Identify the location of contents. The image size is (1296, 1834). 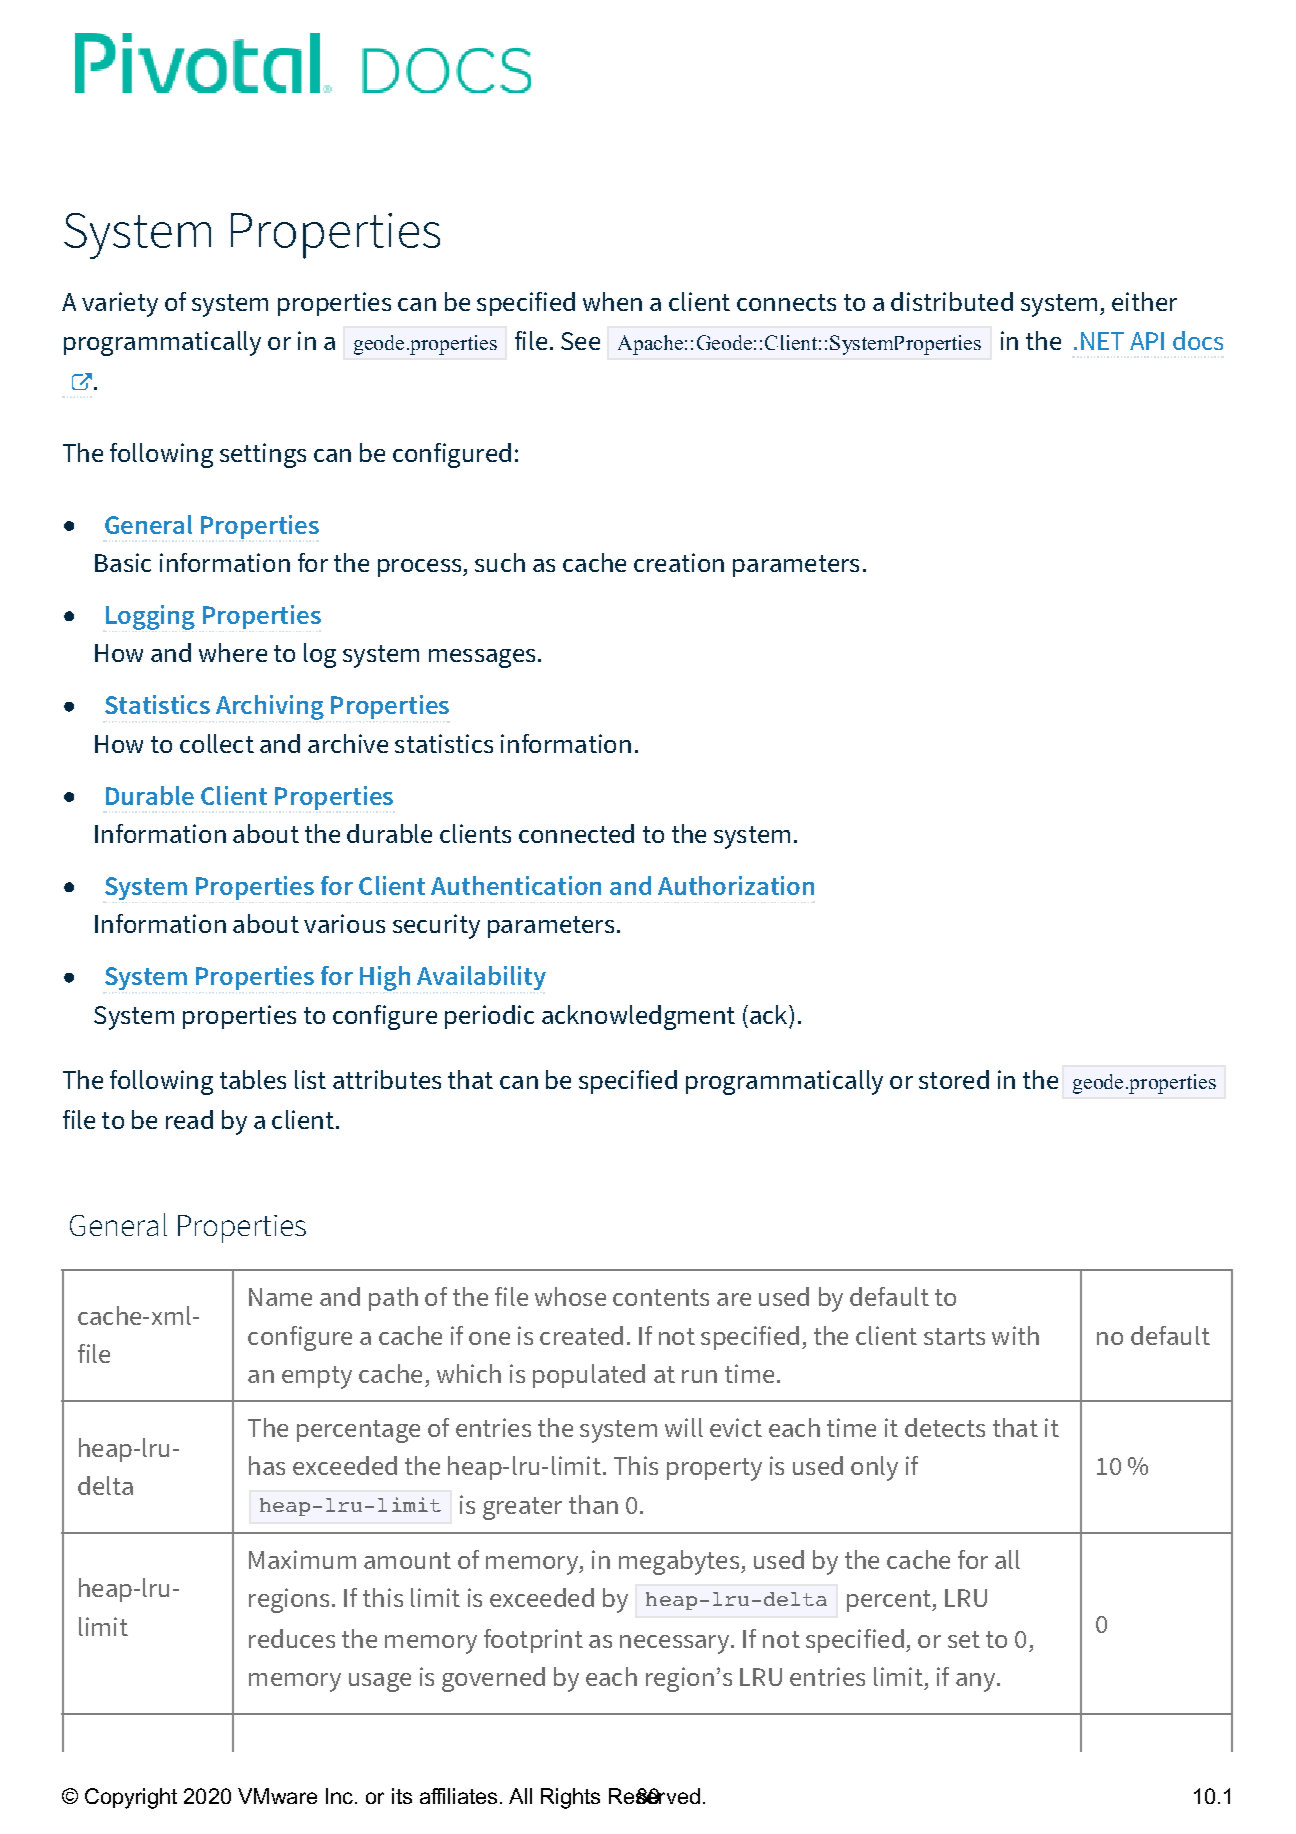
(661, 1297).
